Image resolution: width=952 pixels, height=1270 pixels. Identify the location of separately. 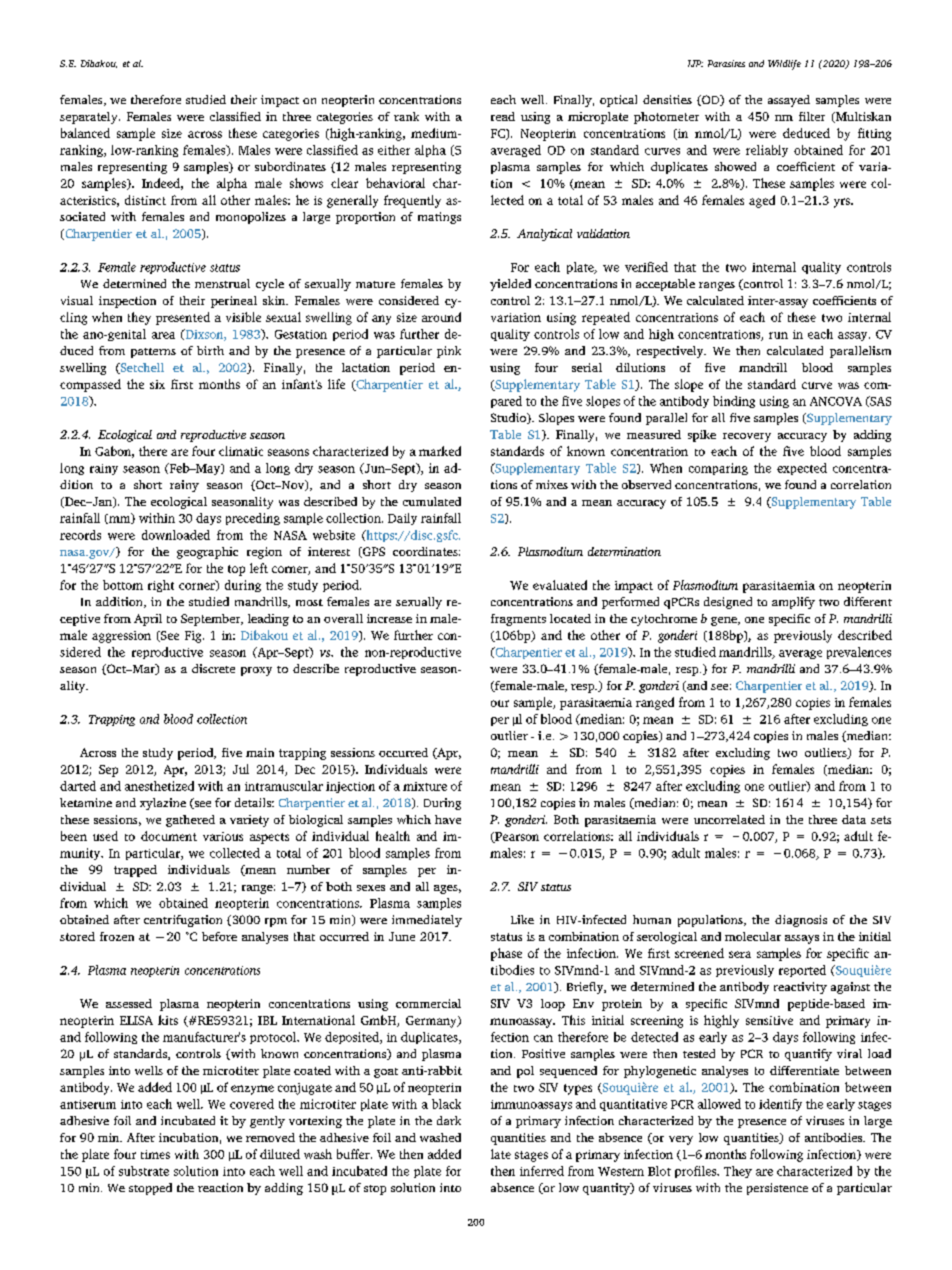
(90, 118).
